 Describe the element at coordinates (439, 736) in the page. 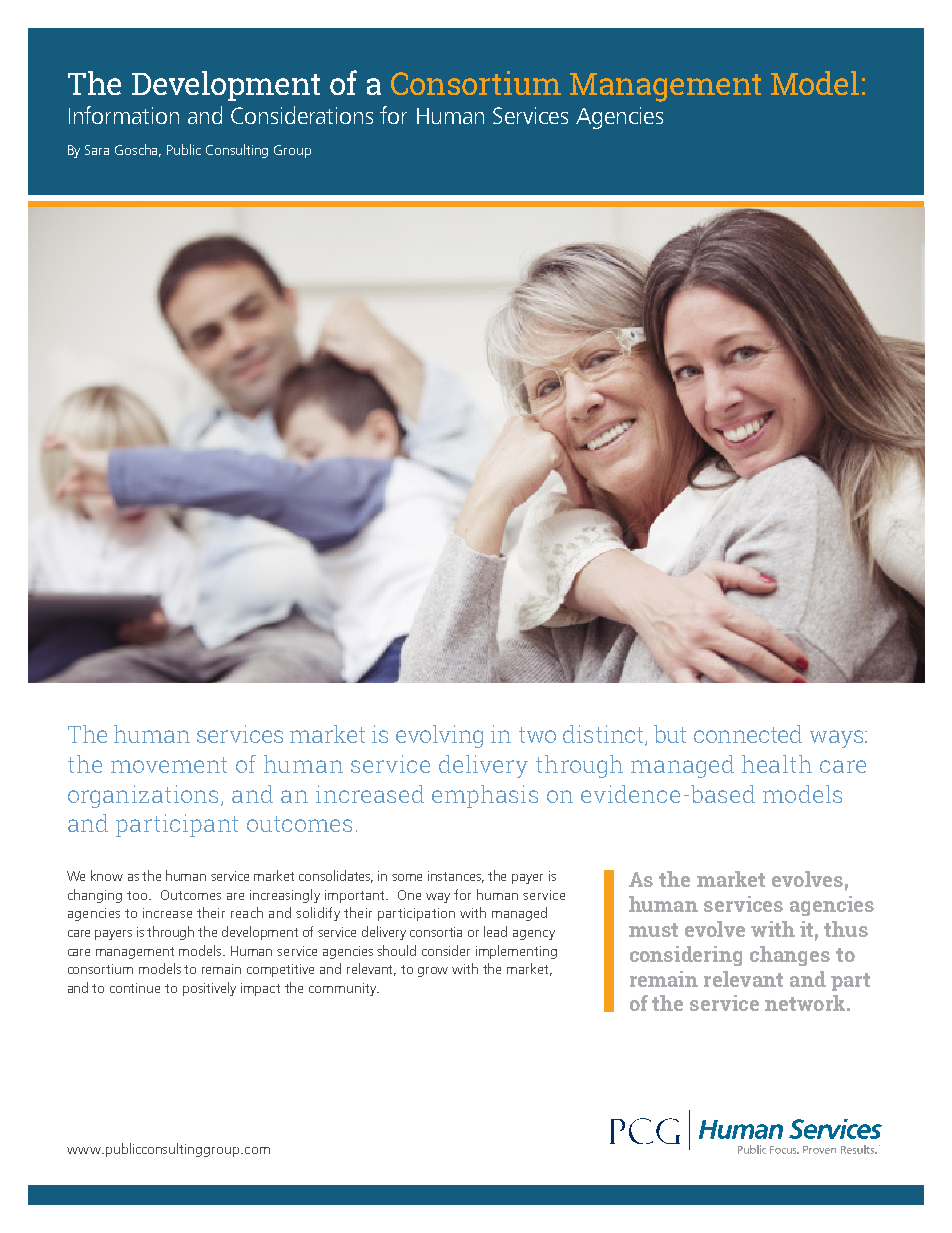

I see `evolving` at that location.
